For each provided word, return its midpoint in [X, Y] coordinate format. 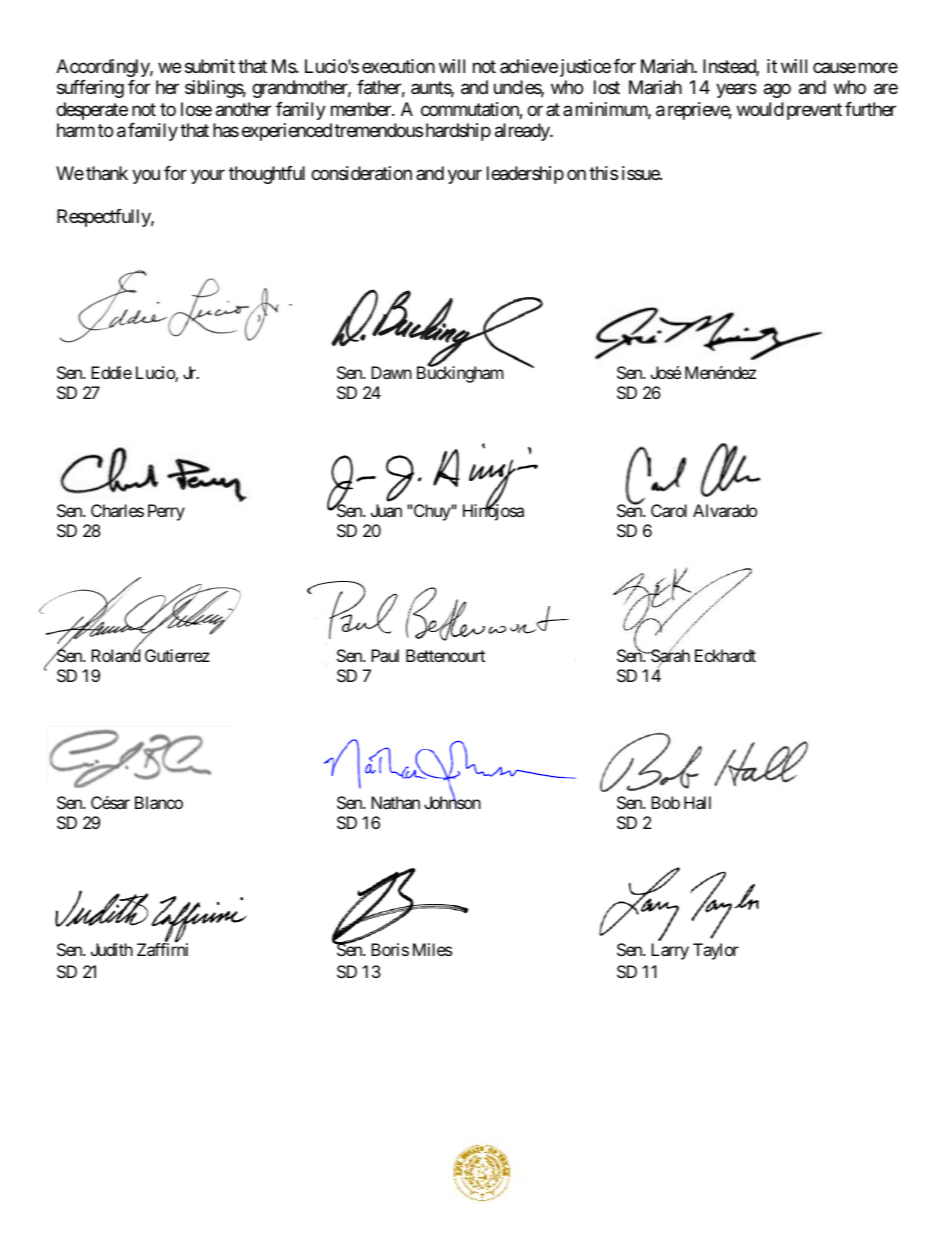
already [523, 132]
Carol [669, 510]
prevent [814, 111]
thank [107, 173]
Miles [432, 949]
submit [210, 66]
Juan [386, 510]
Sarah [669, 656]
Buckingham [460, 374]
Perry [166, 512]
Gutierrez [177, 655]
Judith [112, 949]
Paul [385, 655]
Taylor [716, 951]
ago [777, 90]
